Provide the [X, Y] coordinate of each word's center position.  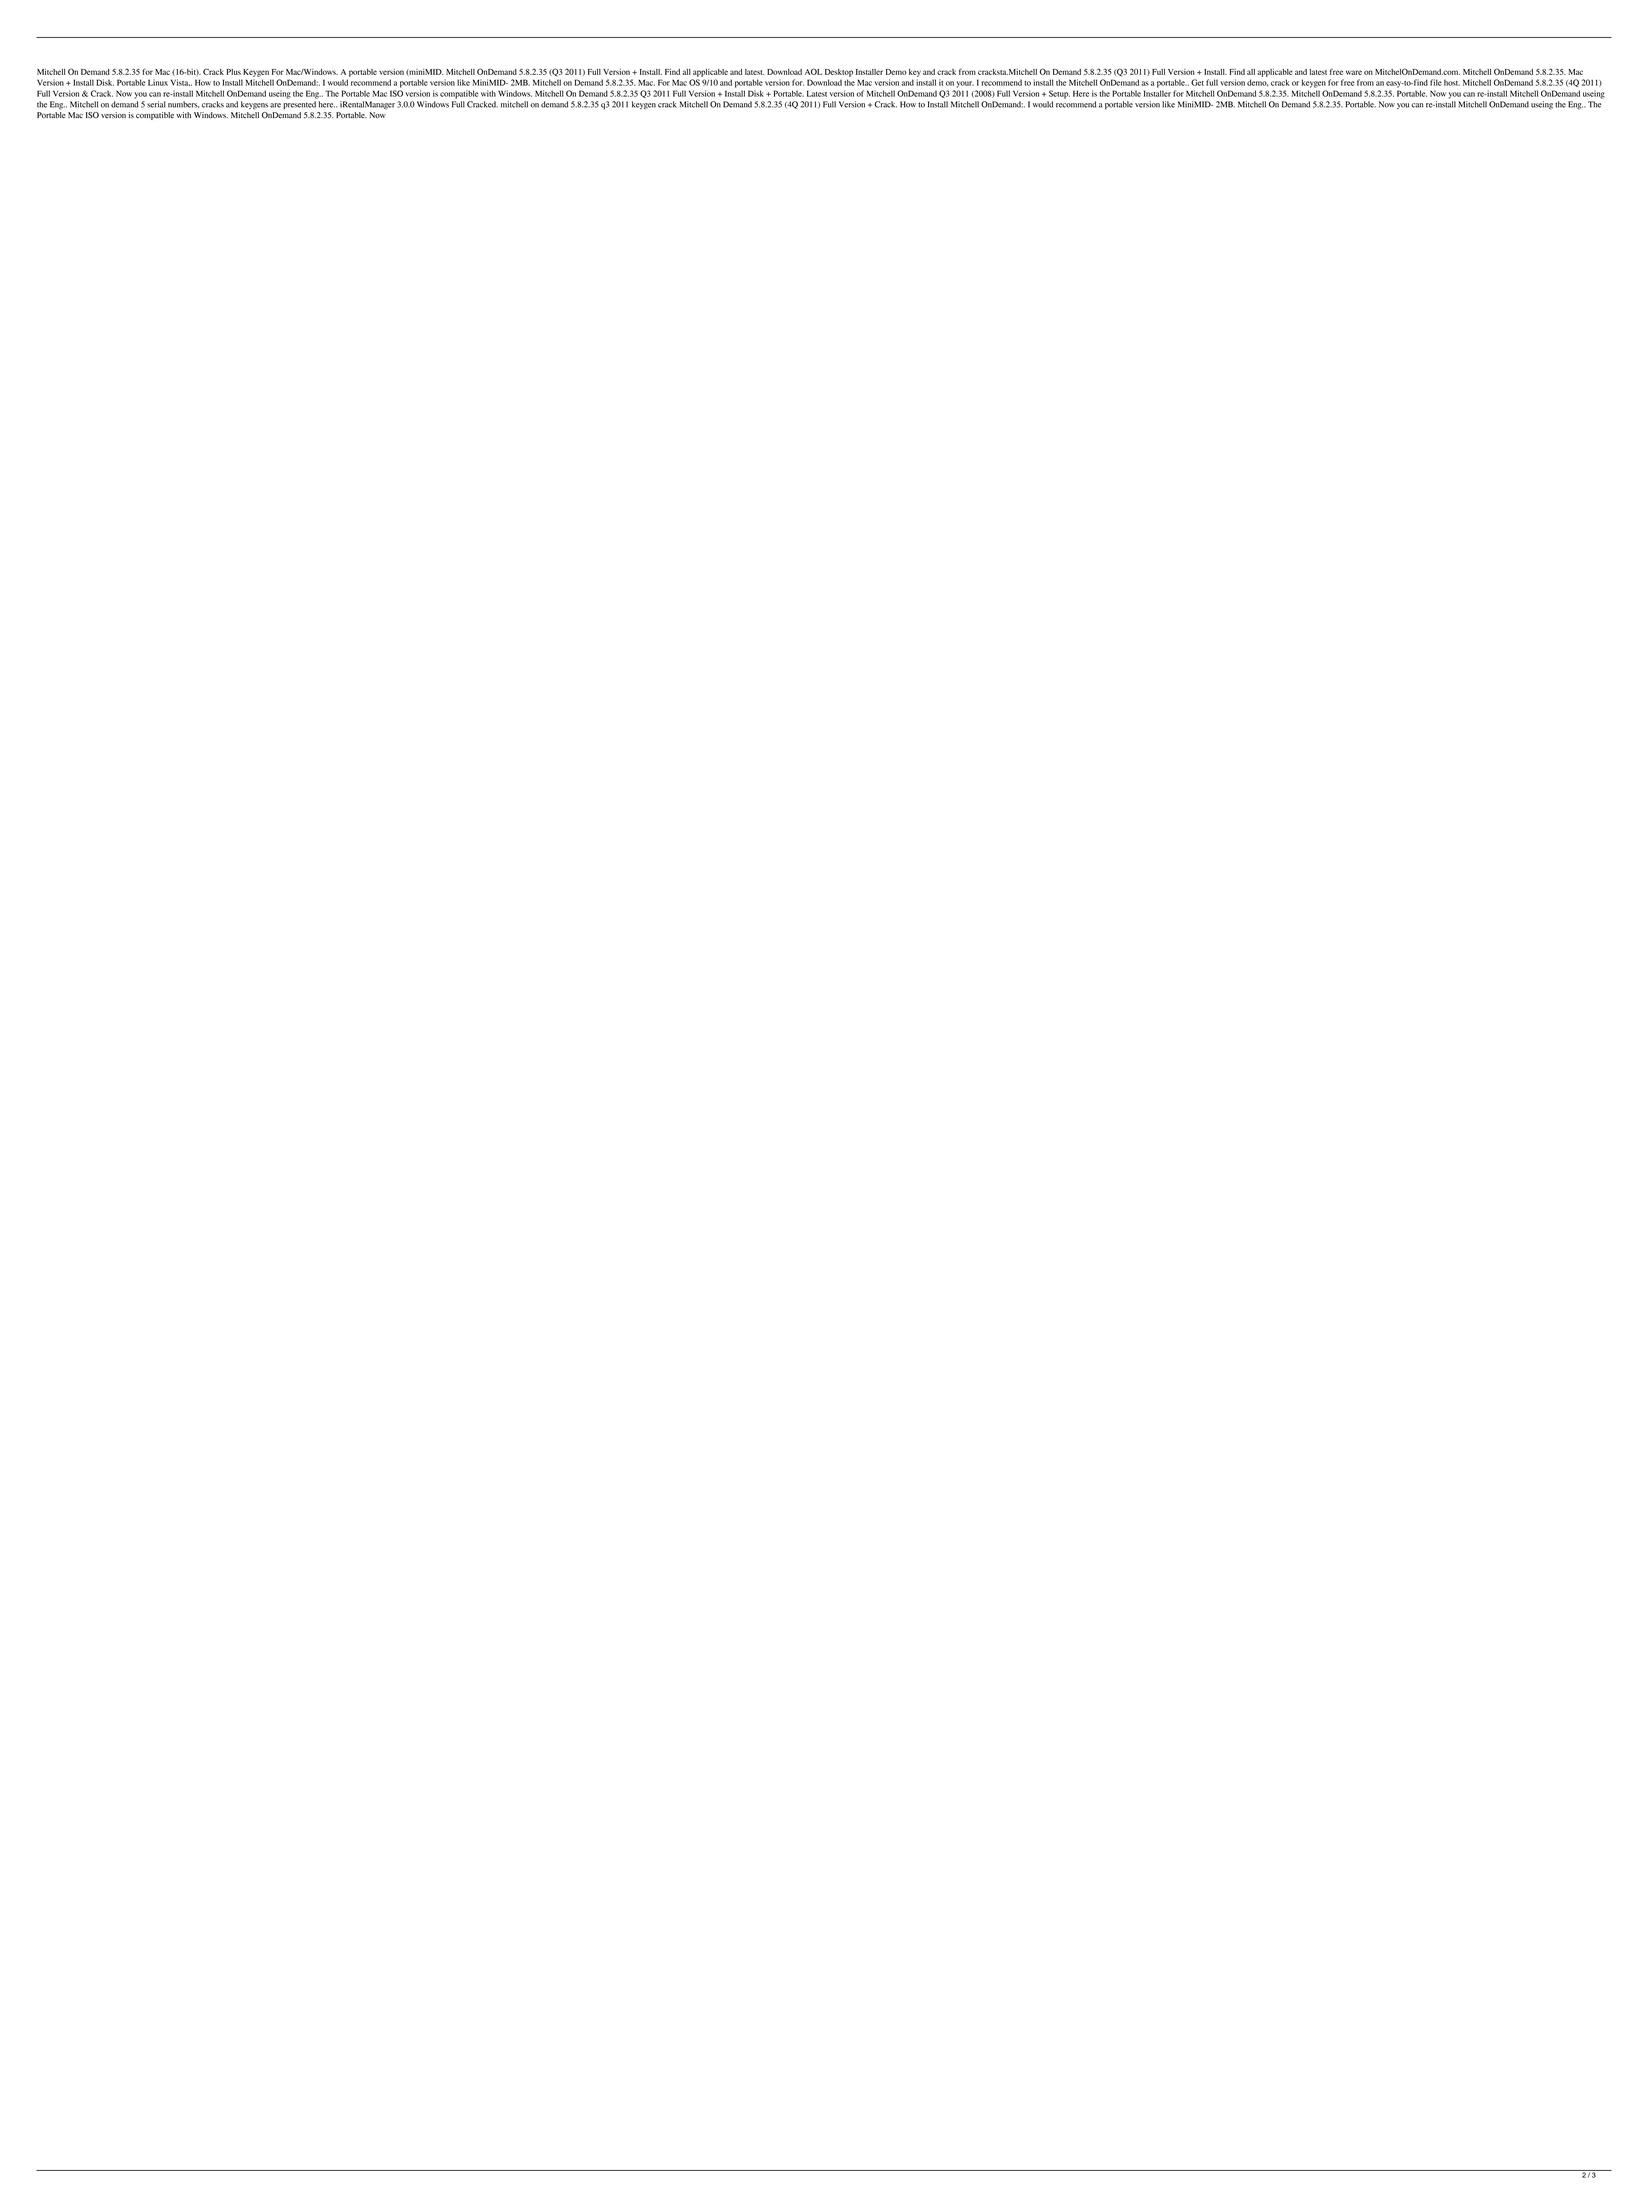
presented [299, 105]
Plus [233, 72]
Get [1197, 82]
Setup [1059, 94]
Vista [180, 82]
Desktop [839, 73]
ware [1354, 72]
